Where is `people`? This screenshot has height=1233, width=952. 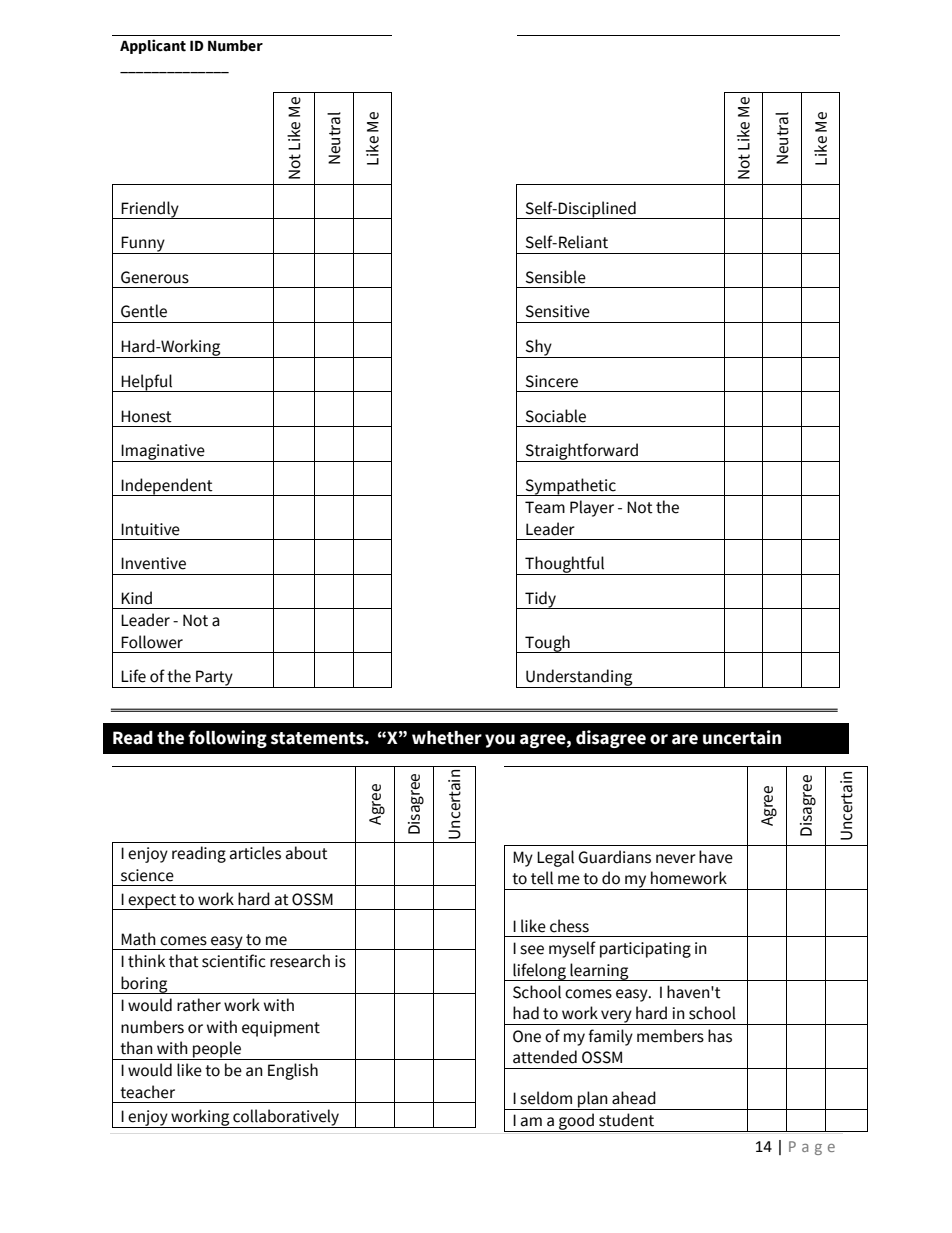
people is located at coordinates (217, 1050).
